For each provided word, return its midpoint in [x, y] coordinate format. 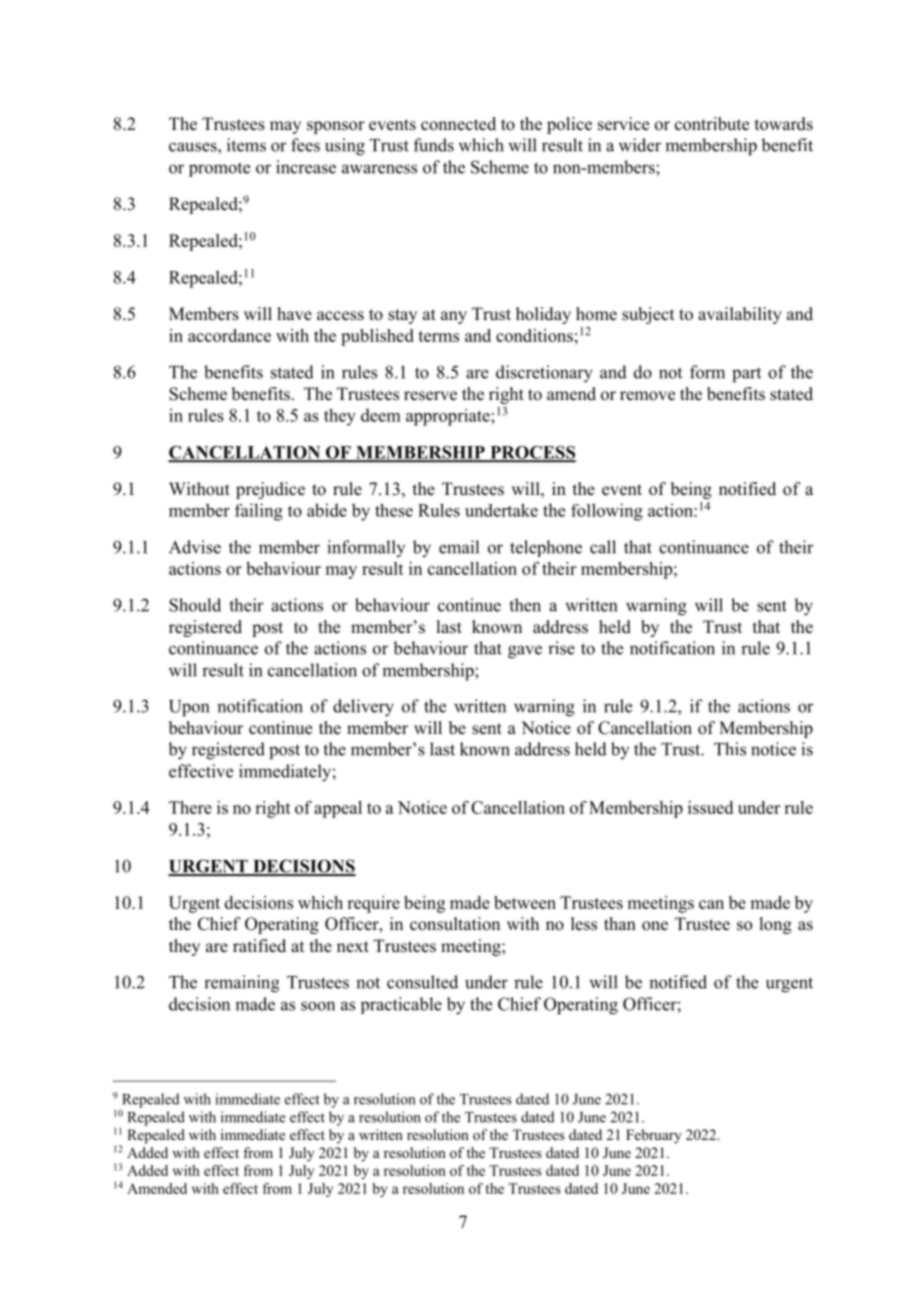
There [190, 807]
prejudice [270, 490]
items [246, 145]
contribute [712, 124]
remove [647, 396]
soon [318, 1006]
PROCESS [532, 453]
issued [710, 807]
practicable [401, 1005]
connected [458, 124]
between [525, 902]
